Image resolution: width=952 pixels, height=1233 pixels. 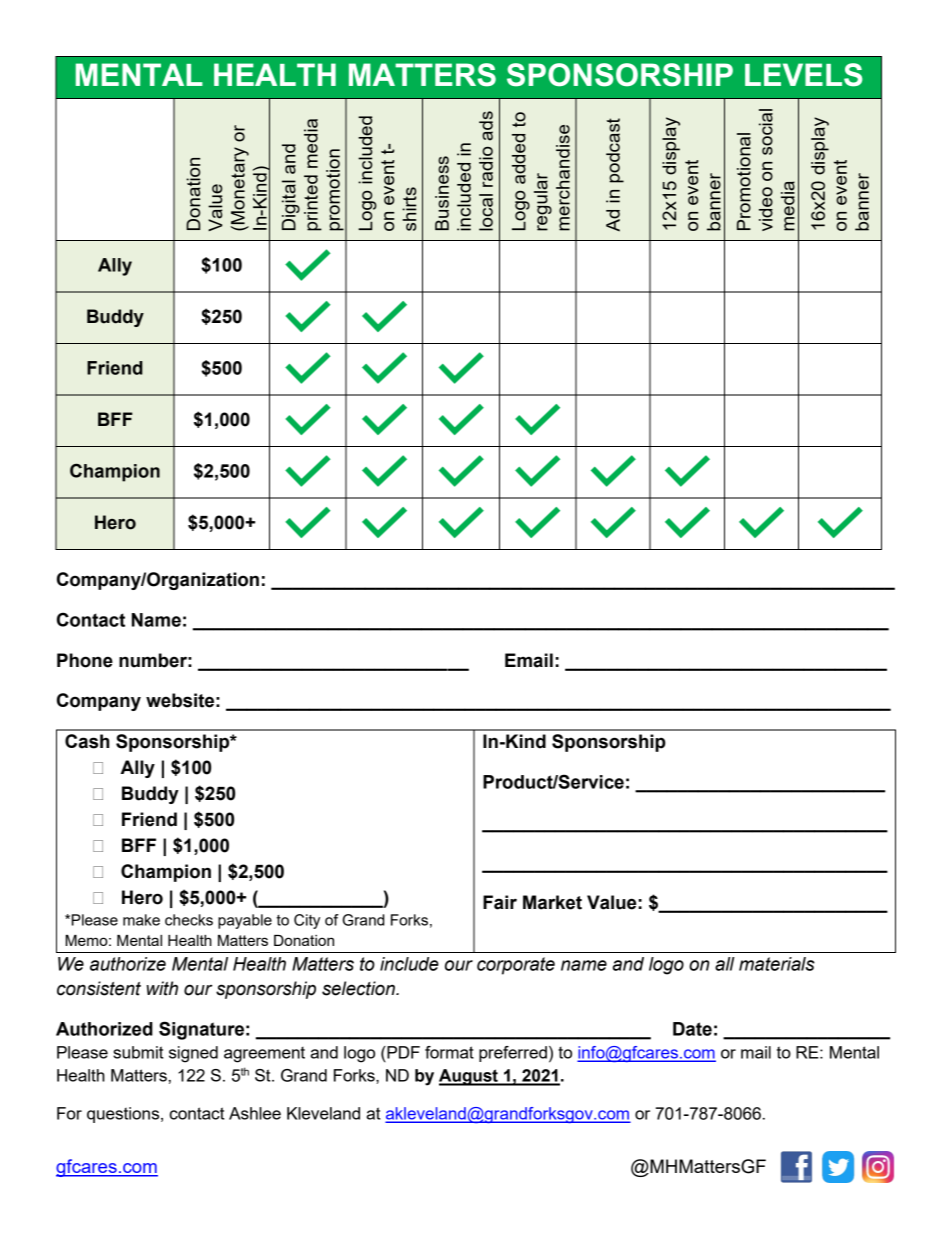 What do you see at coordinates (469, 1077) in the document?
I see `August` at bounding box center [469, 1077].
